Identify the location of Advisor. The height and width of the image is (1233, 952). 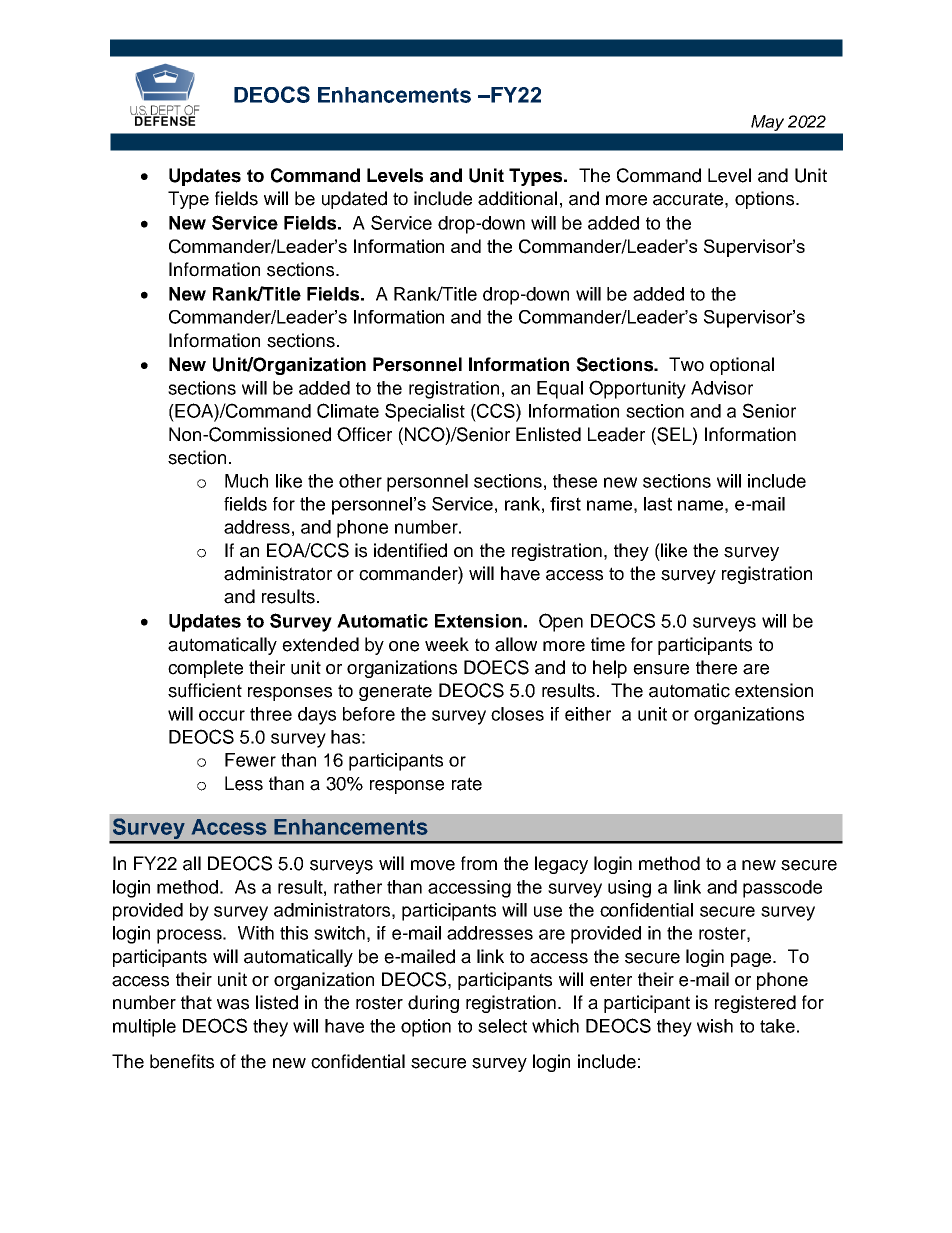
(722, 388).
